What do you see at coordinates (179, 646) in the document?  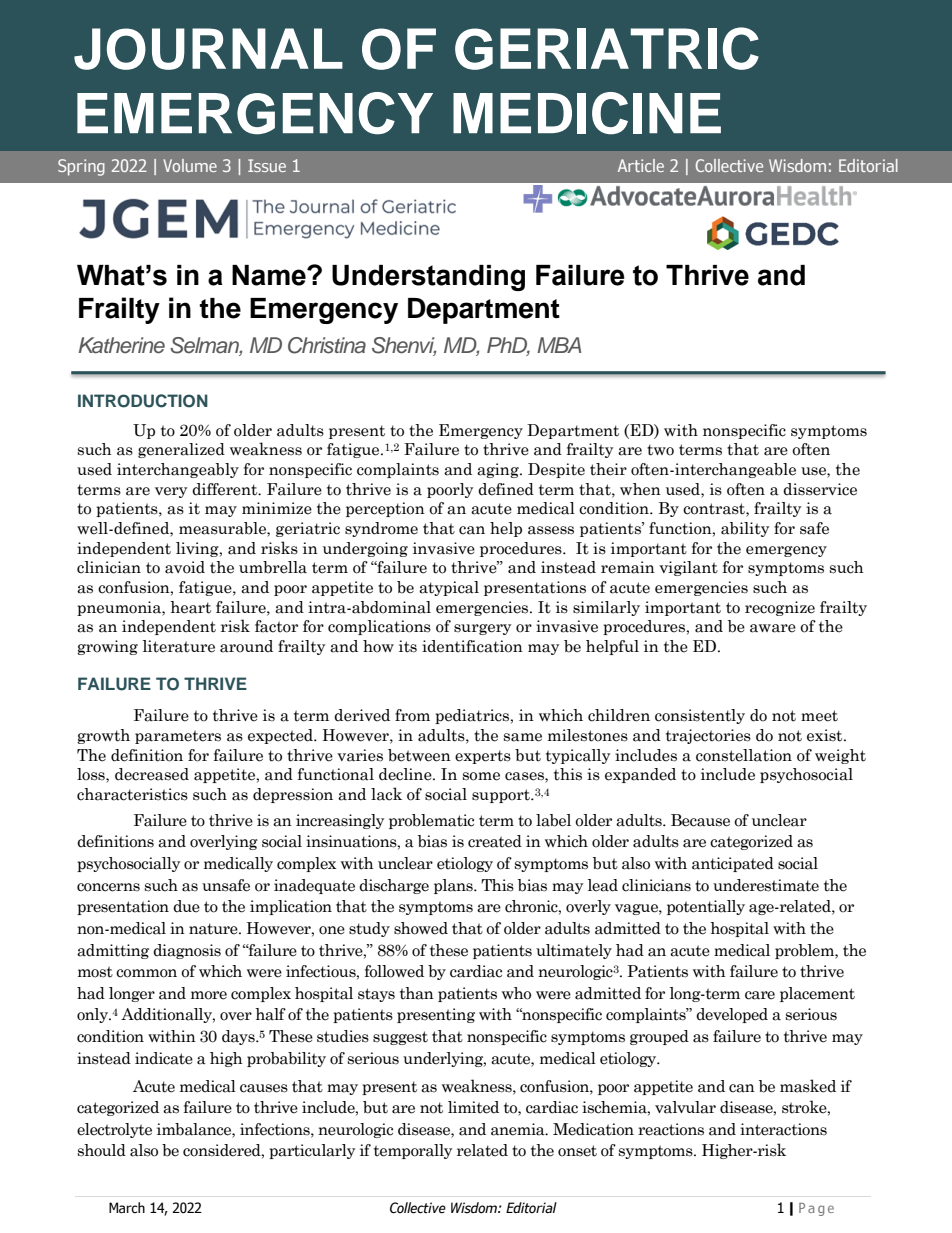 I see `literature` at bounding box center [179, 646].
